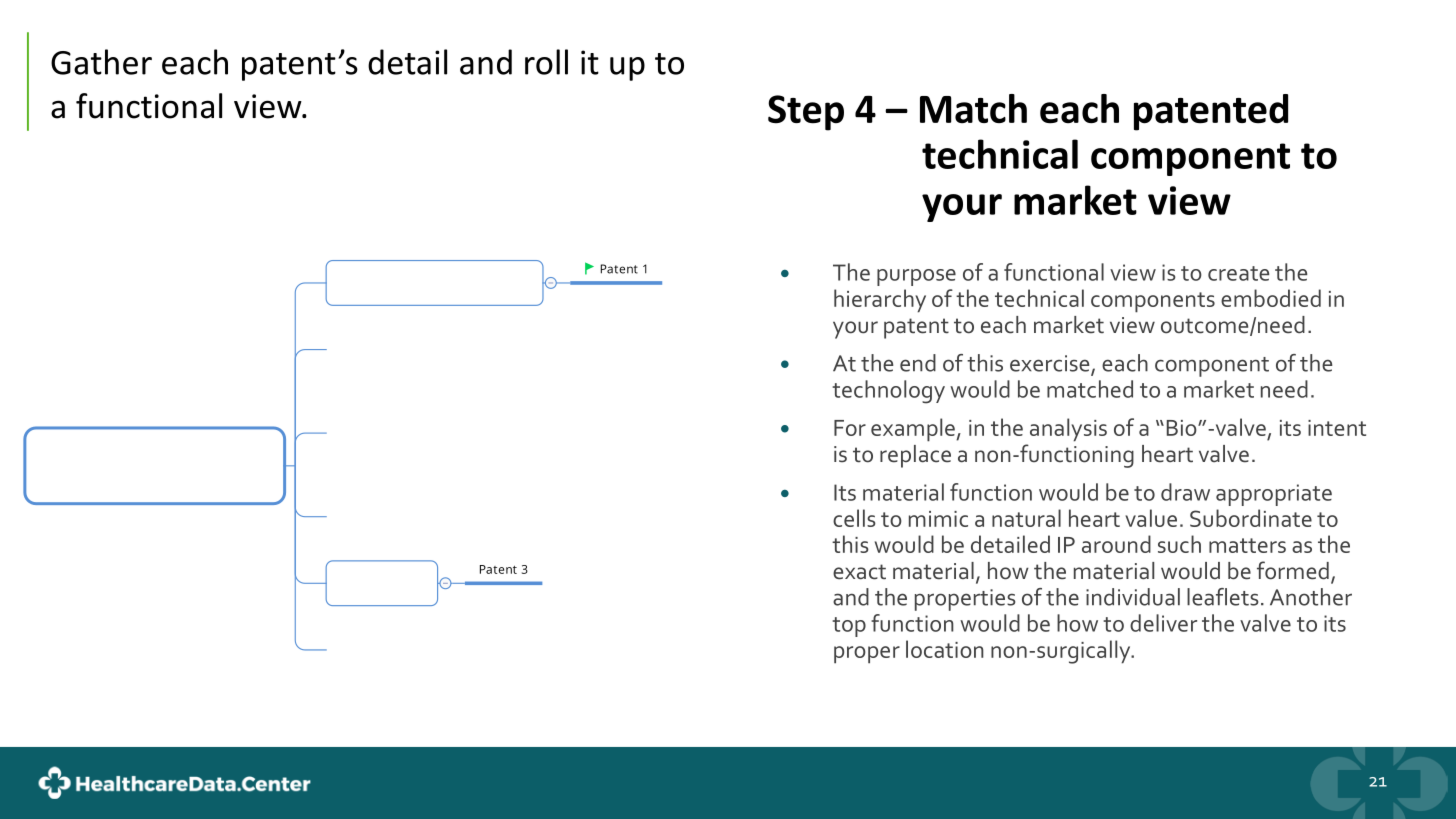 The image size is (1456, 819). Describe the element at coordinates (945, 649) in the screenshot. I see `location` at that location.
